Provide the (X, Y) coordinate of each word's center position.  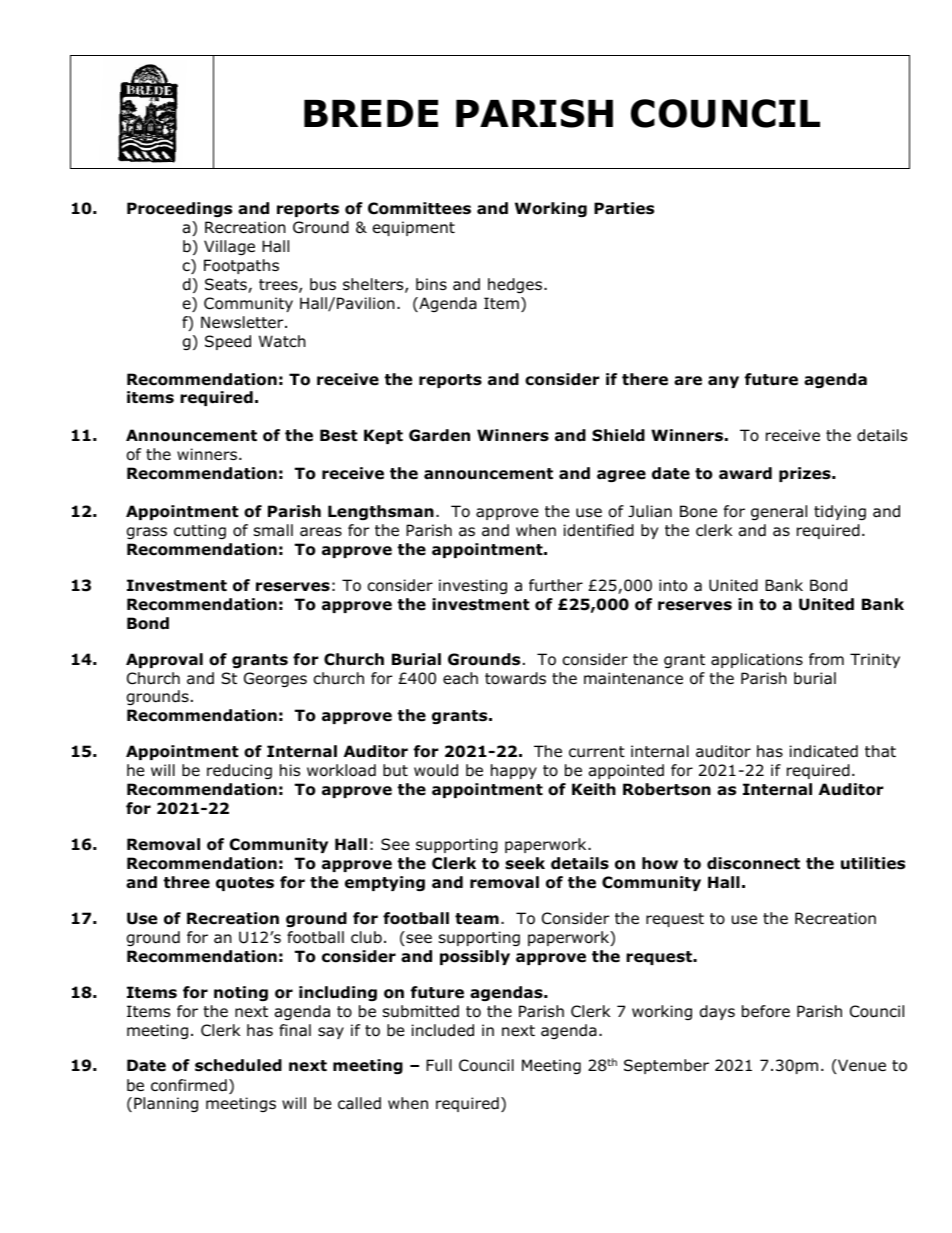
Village (229, 247)
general (779, 512)
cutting (200, 531)
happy (514, 771)
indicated (824, 751)
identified (599, 530)
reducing (239, 771)
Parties (624, 208)
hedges (516, 285)
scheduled (238, 1065)
